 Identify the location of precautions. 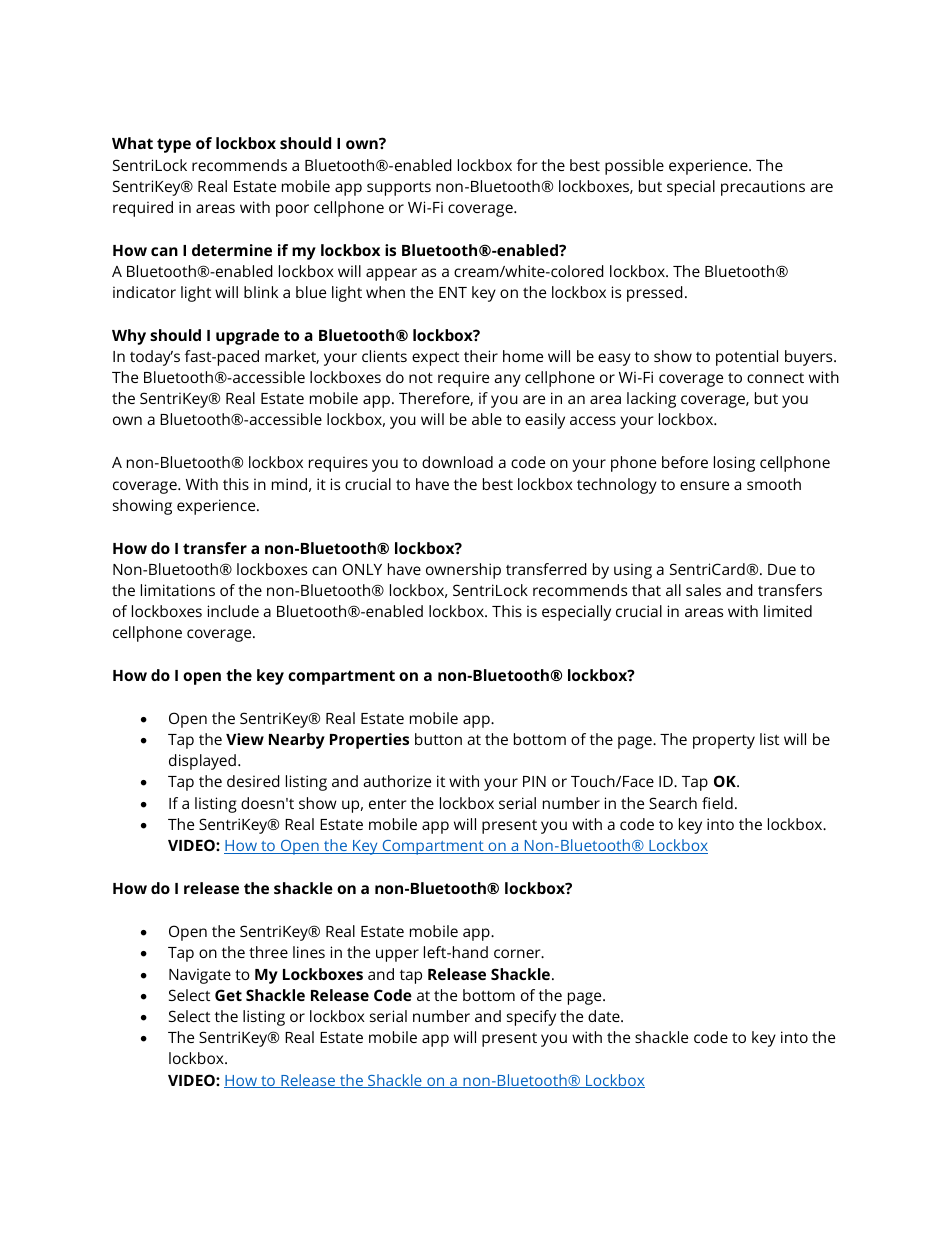
(763, 188).
